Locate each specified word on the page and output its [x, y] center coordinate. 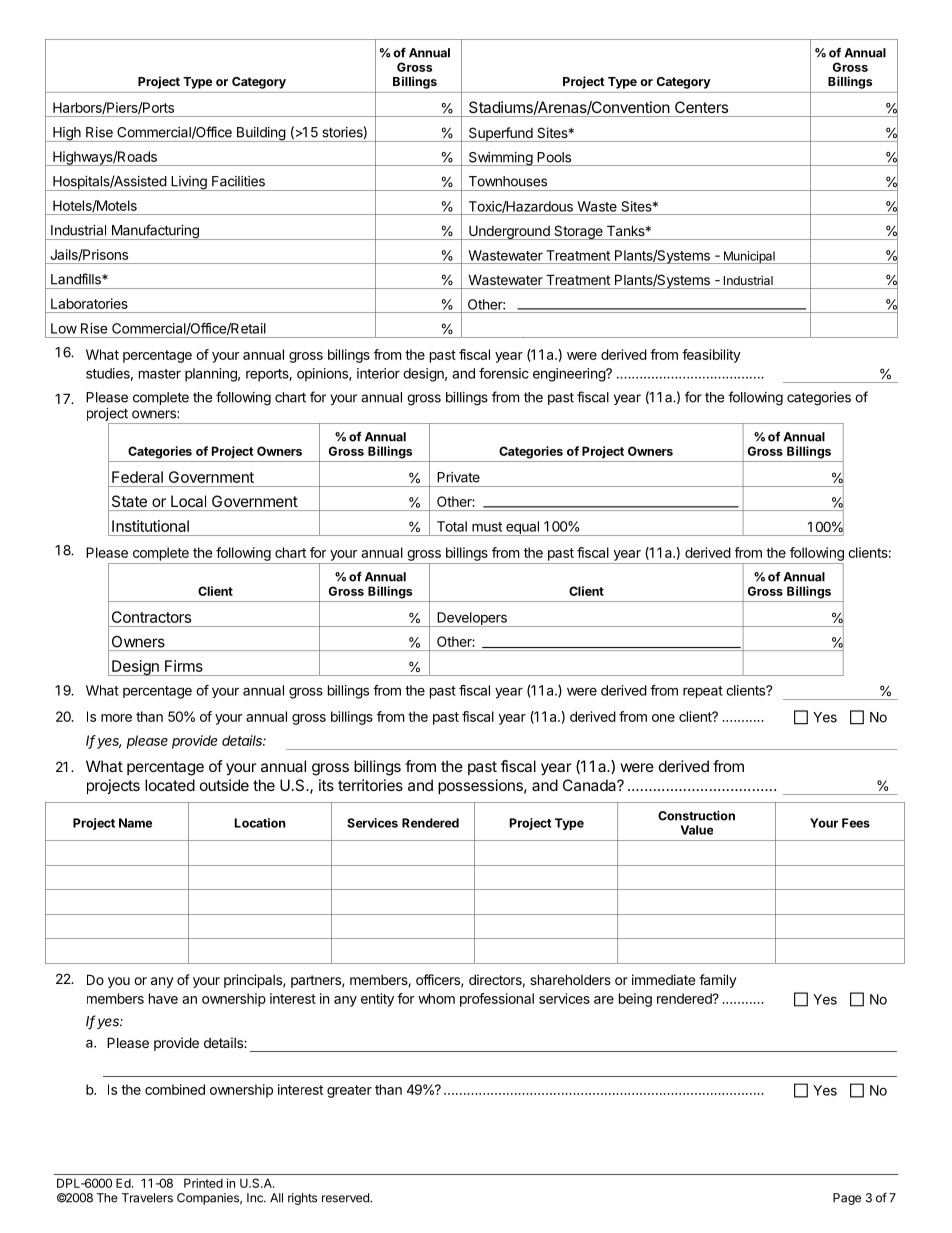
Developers [472, 619]
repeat [703, 692]
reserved [346, 1198]
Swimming [500, 159]
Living [189, 183]
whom [436, 998]
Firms [184, 666]
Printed [203, 1183]
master [160, 374]
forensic [504, 373]
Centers [701, 107]
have [163, 998]
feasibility [711, 356]
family [718, 981]
